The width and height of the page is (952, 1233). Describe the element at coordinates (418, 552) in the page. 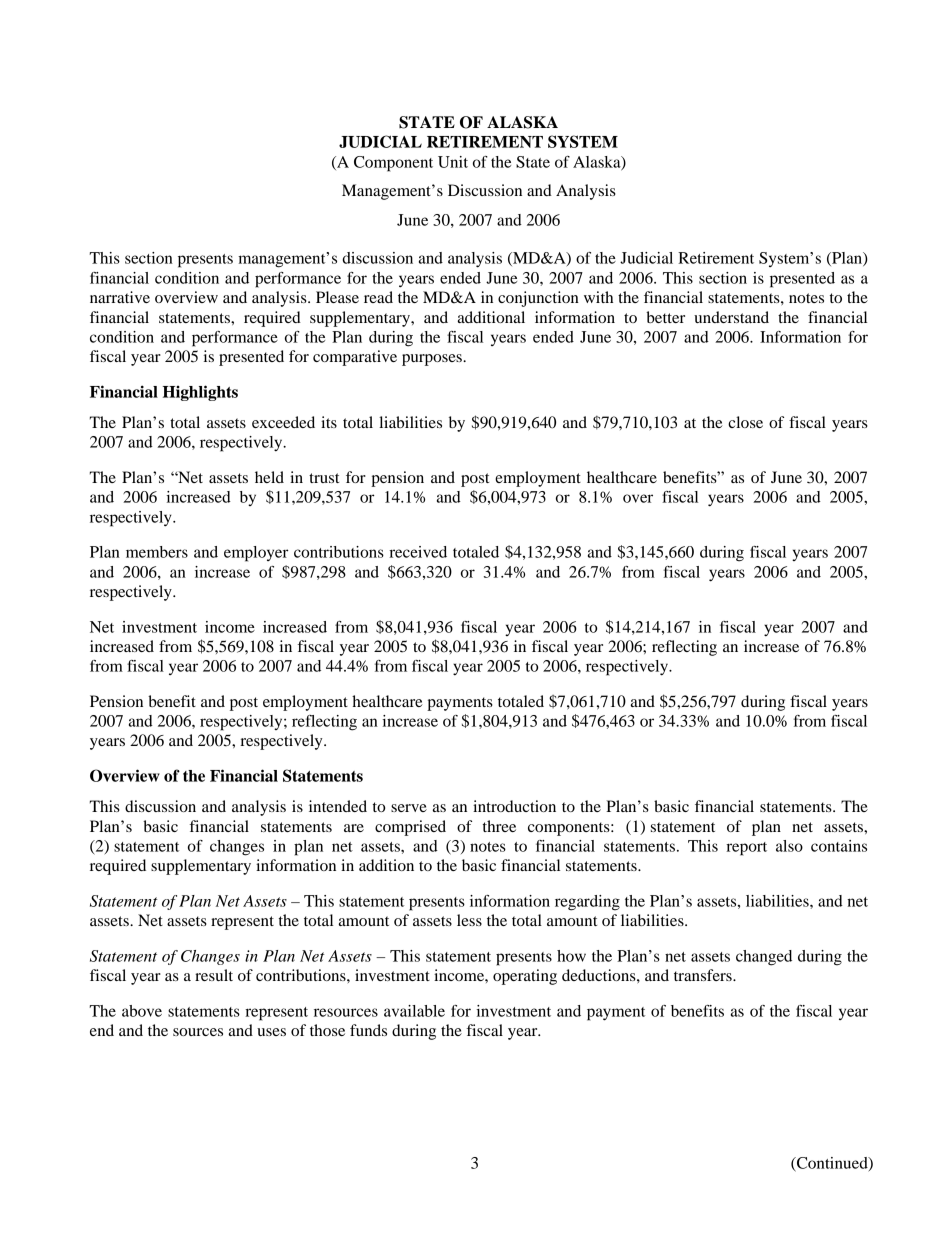

I see `received` at that location.
